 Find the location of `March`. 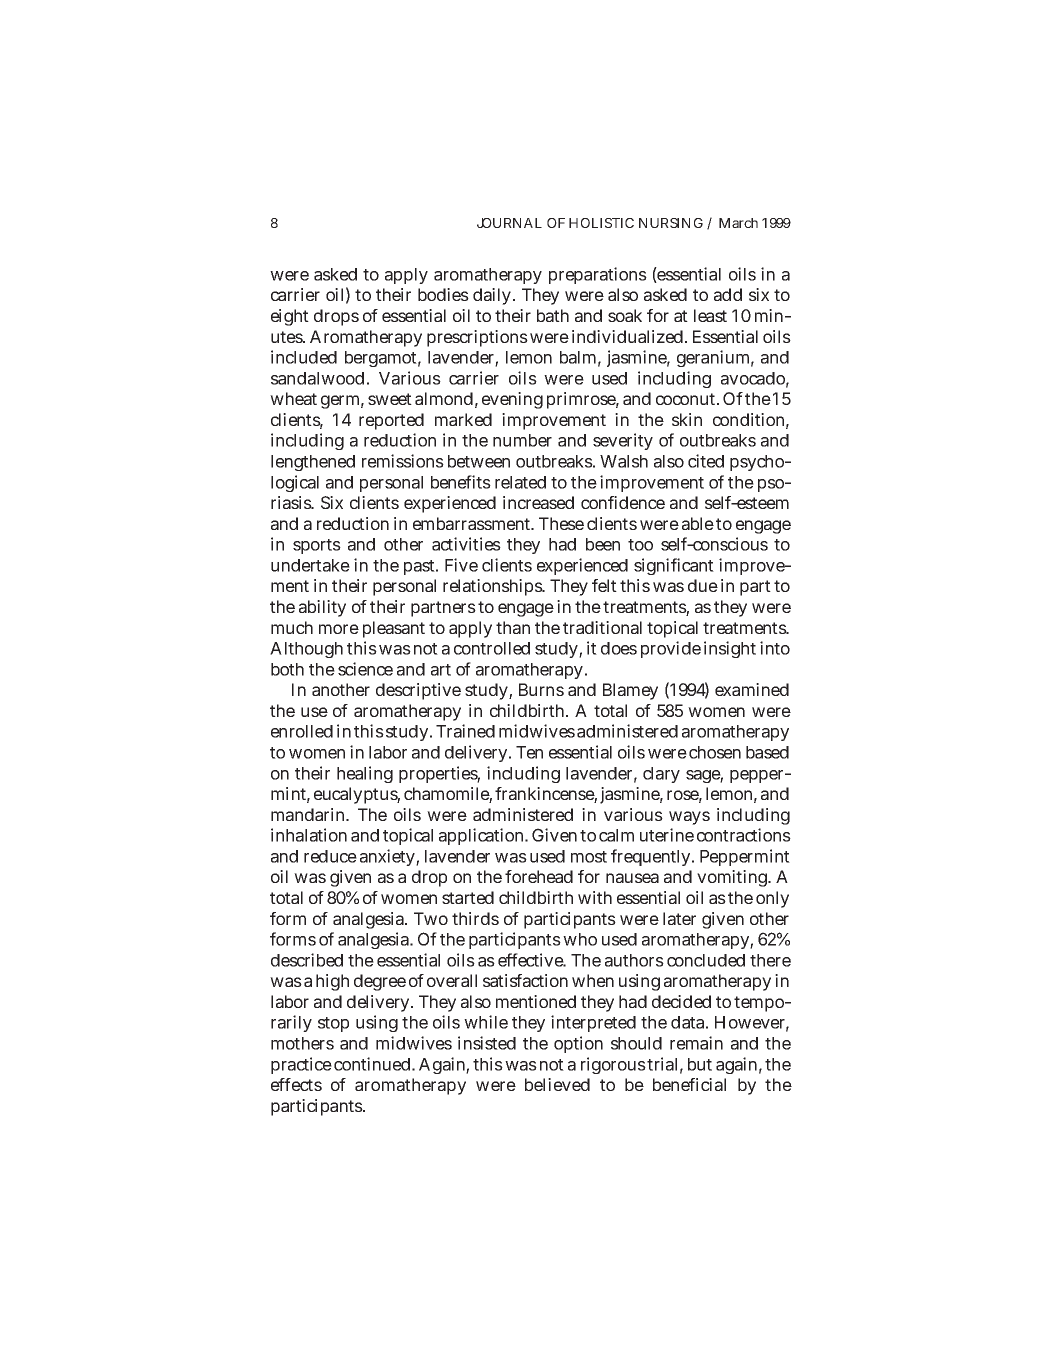

March is located at coordinates (738, 223).
